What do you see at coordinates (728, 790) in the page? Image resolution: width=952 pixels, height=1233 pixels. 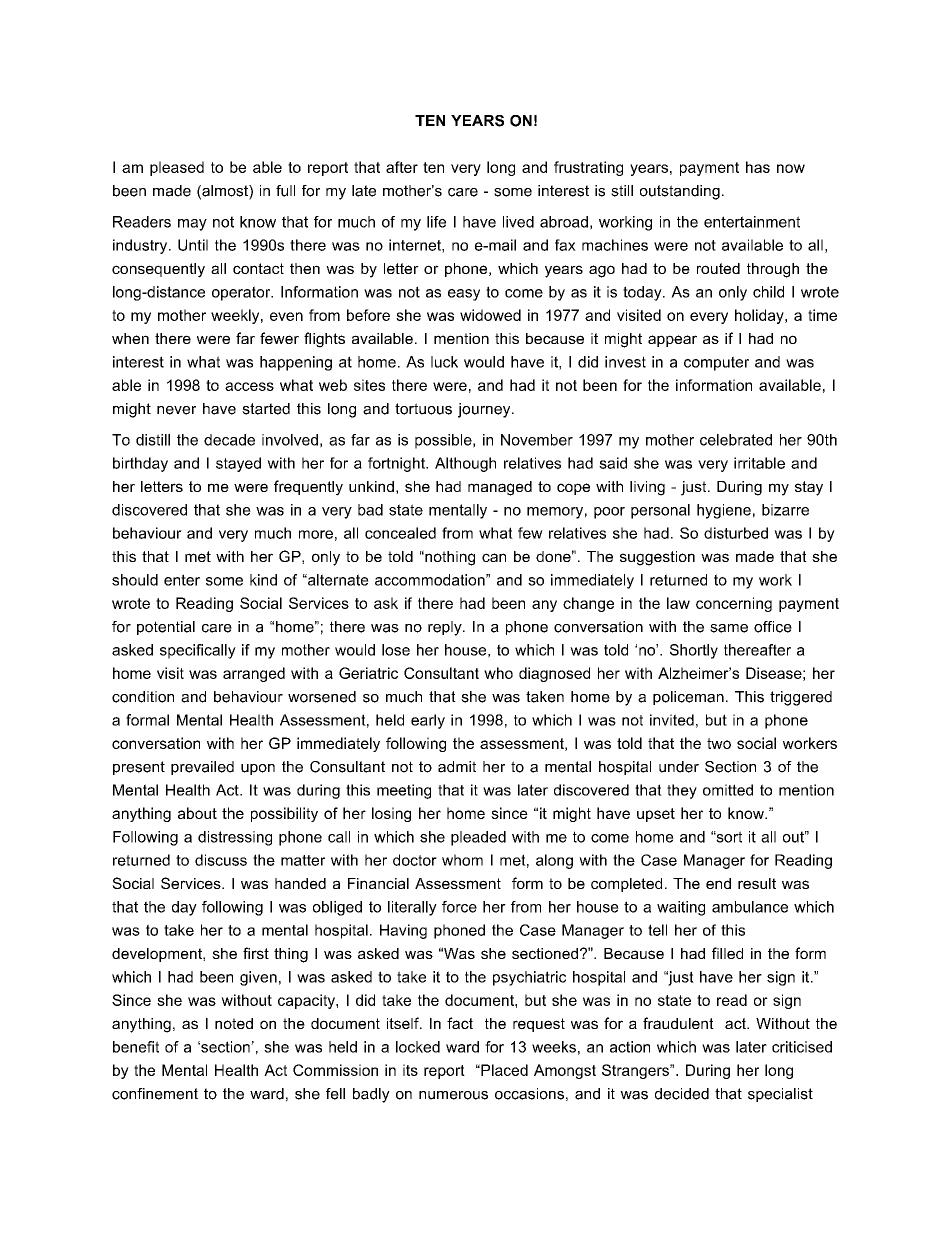 I see `omitted` at bounding box center [728, 790].
